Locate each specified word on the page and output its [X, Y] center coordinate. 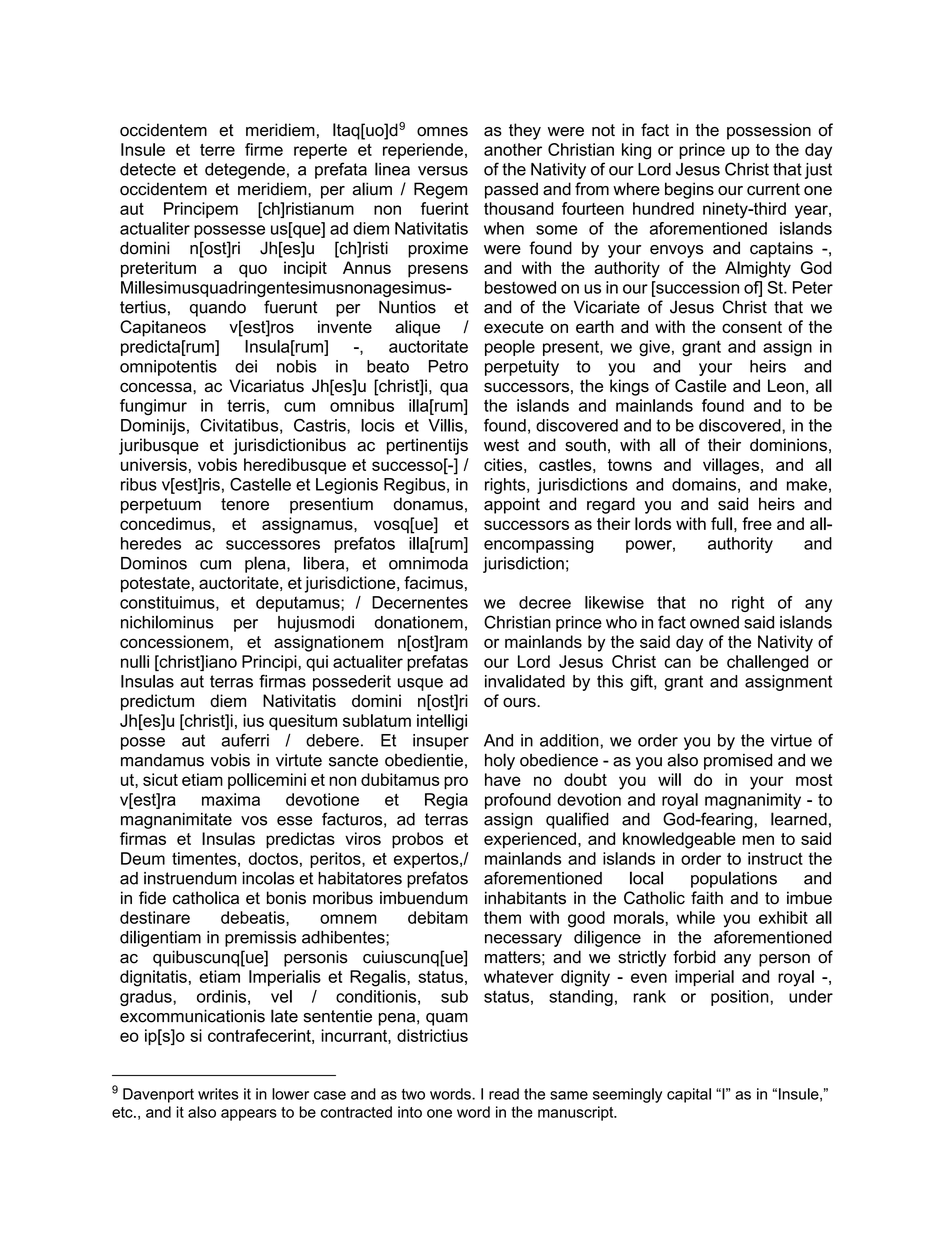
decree [545, 602]
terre [217, 150]
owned [714, 622]
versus [443, 171]
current [773, 189]
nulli [135, 661]
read [504, 1094]
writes [218, 1094]
